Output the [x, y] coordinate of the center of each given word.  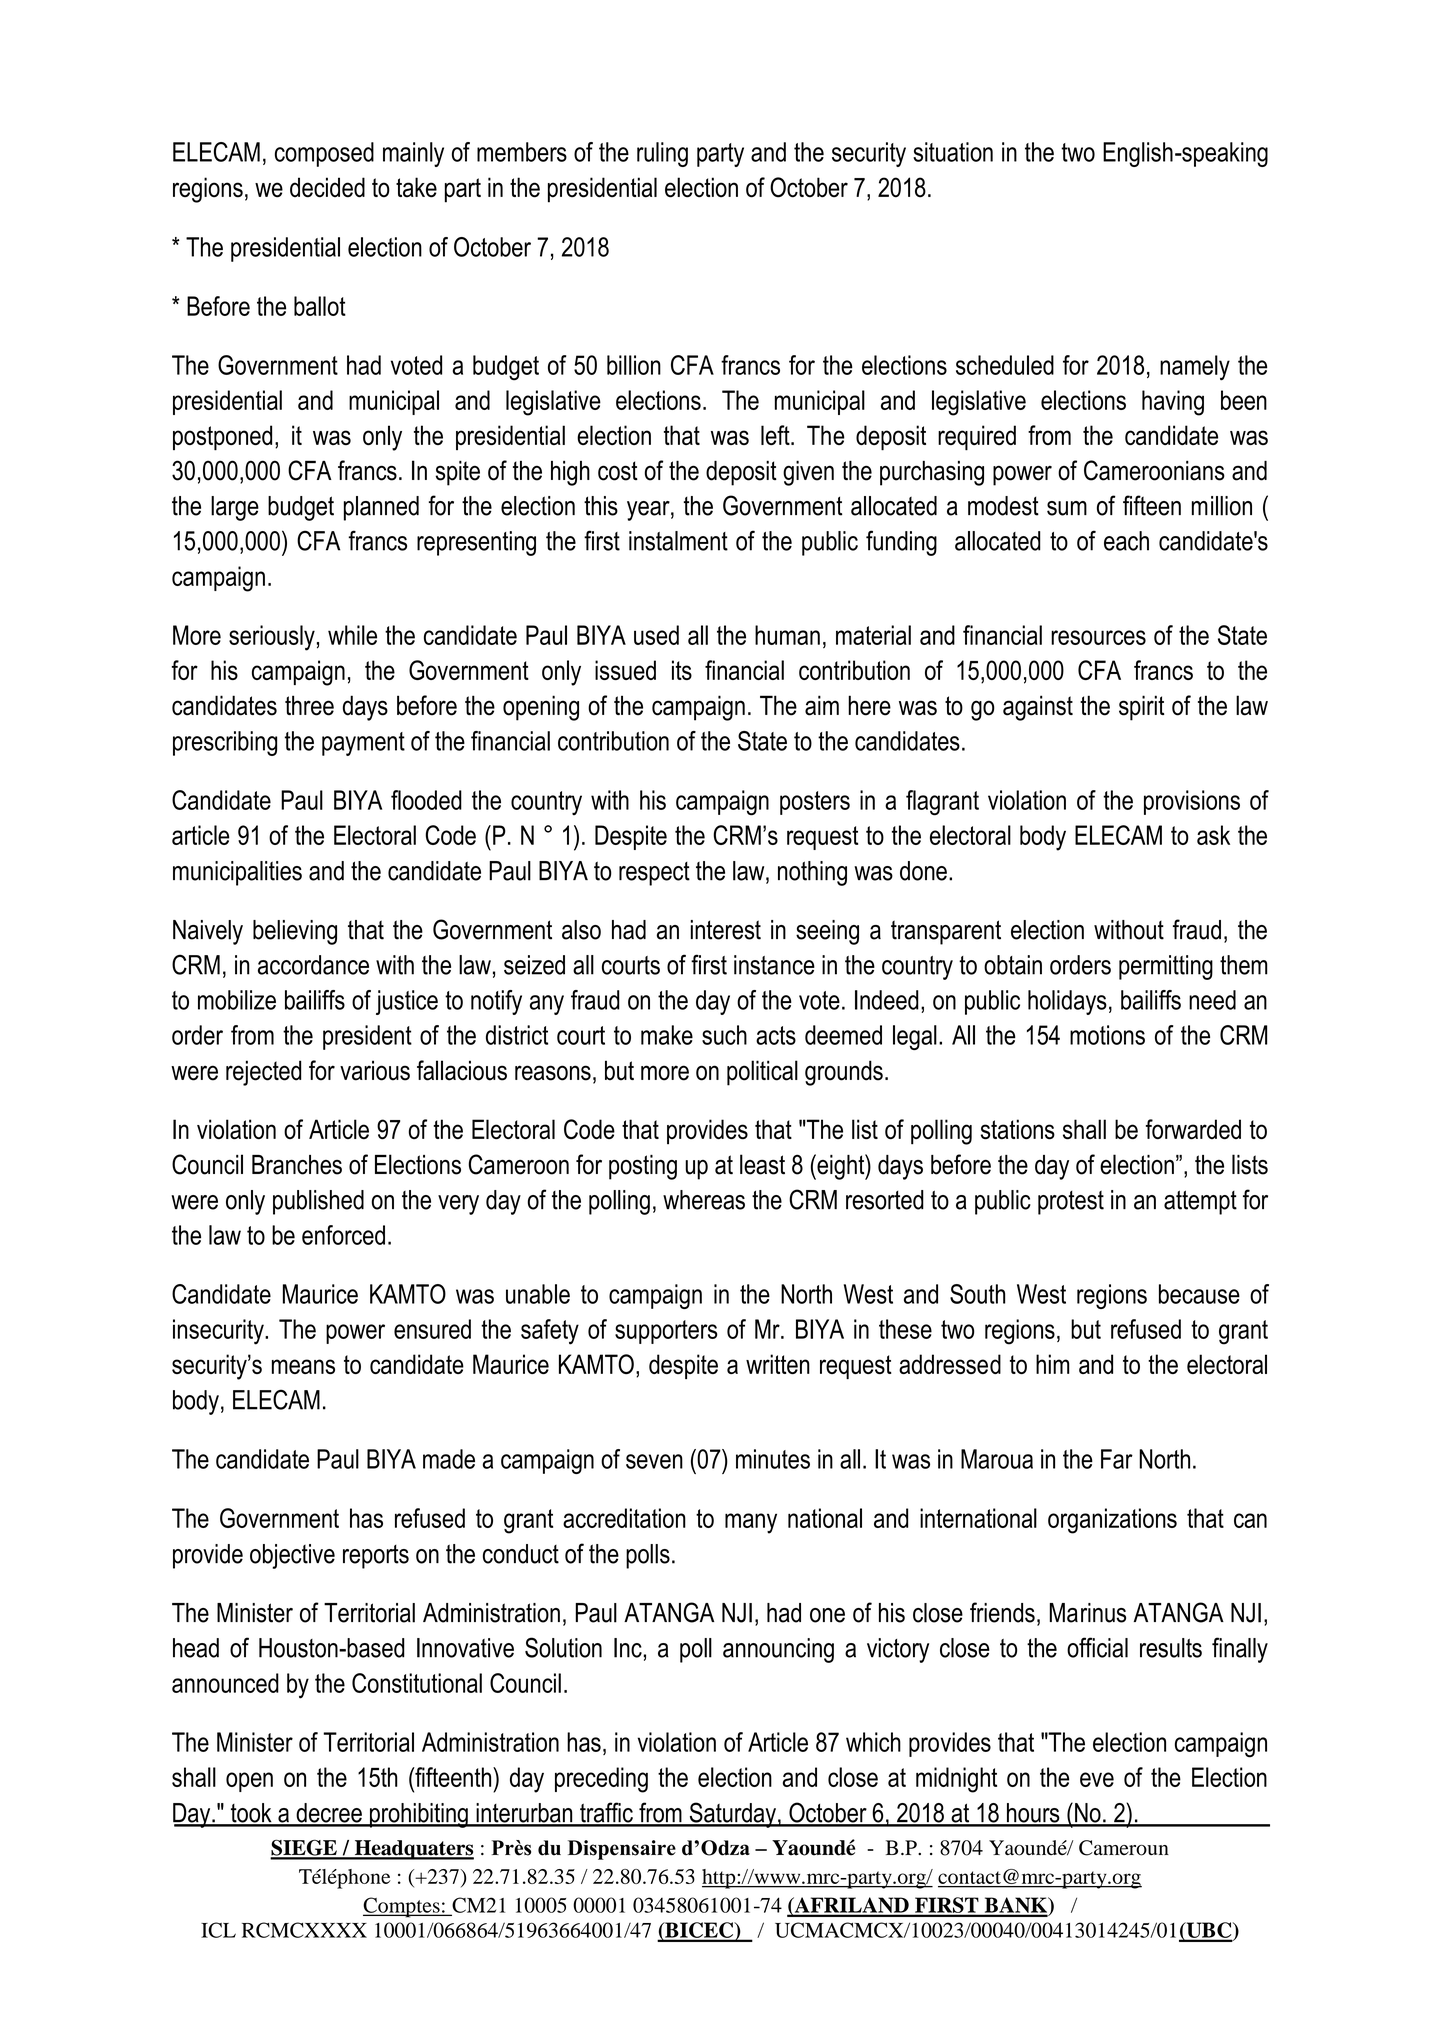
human [787, 635]
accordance [313, 965]
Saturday [732, 1815]
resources [1098, 637]
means [303, 1366]
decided [327, 187]
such [724, 1035]
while [352, 635]
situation [953, 152]
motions [1107, 1035]
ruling [662, 154]
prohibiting [419, 1815]
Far [1117, 1459]
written [778, 1364]
